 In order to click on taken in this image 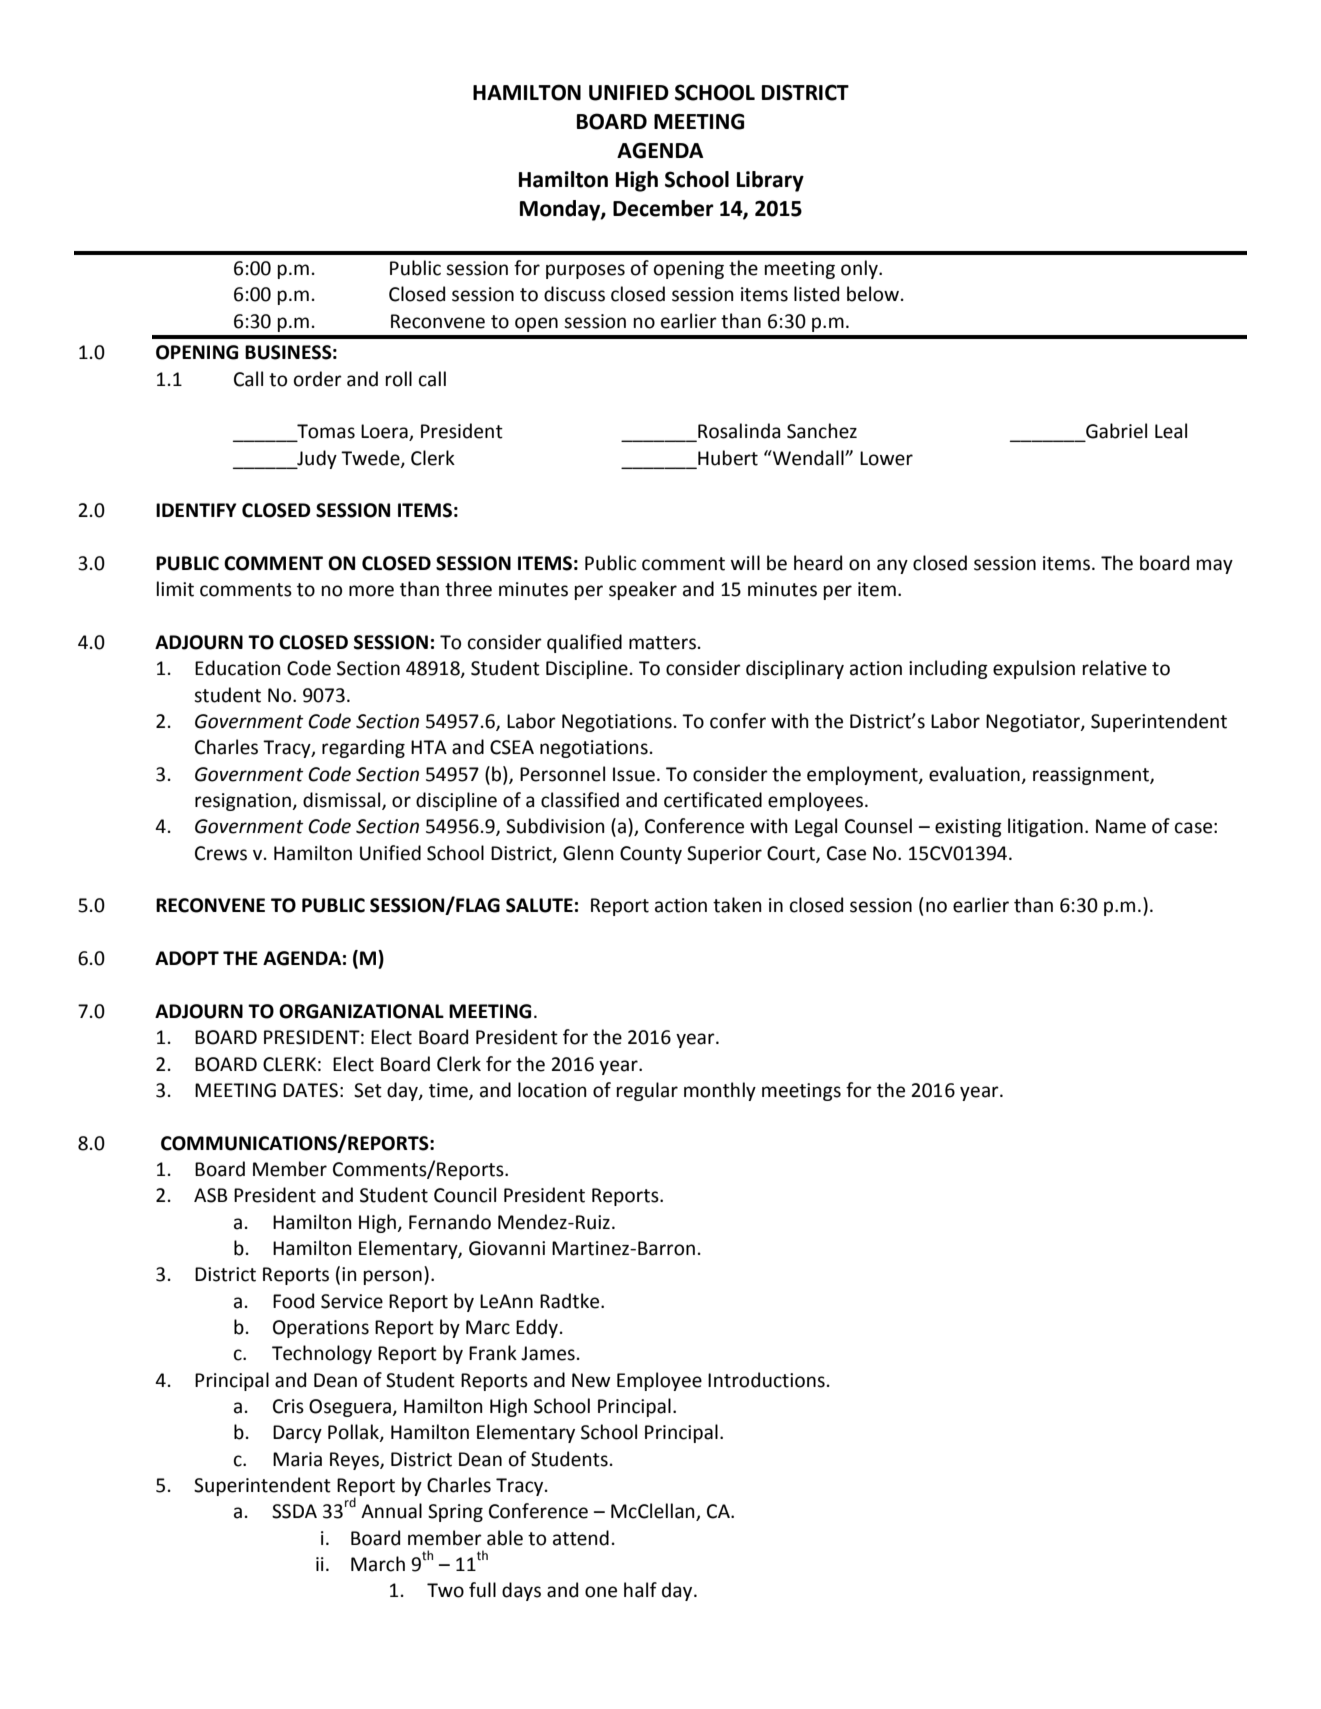, I will do `click(737, 905)`.
